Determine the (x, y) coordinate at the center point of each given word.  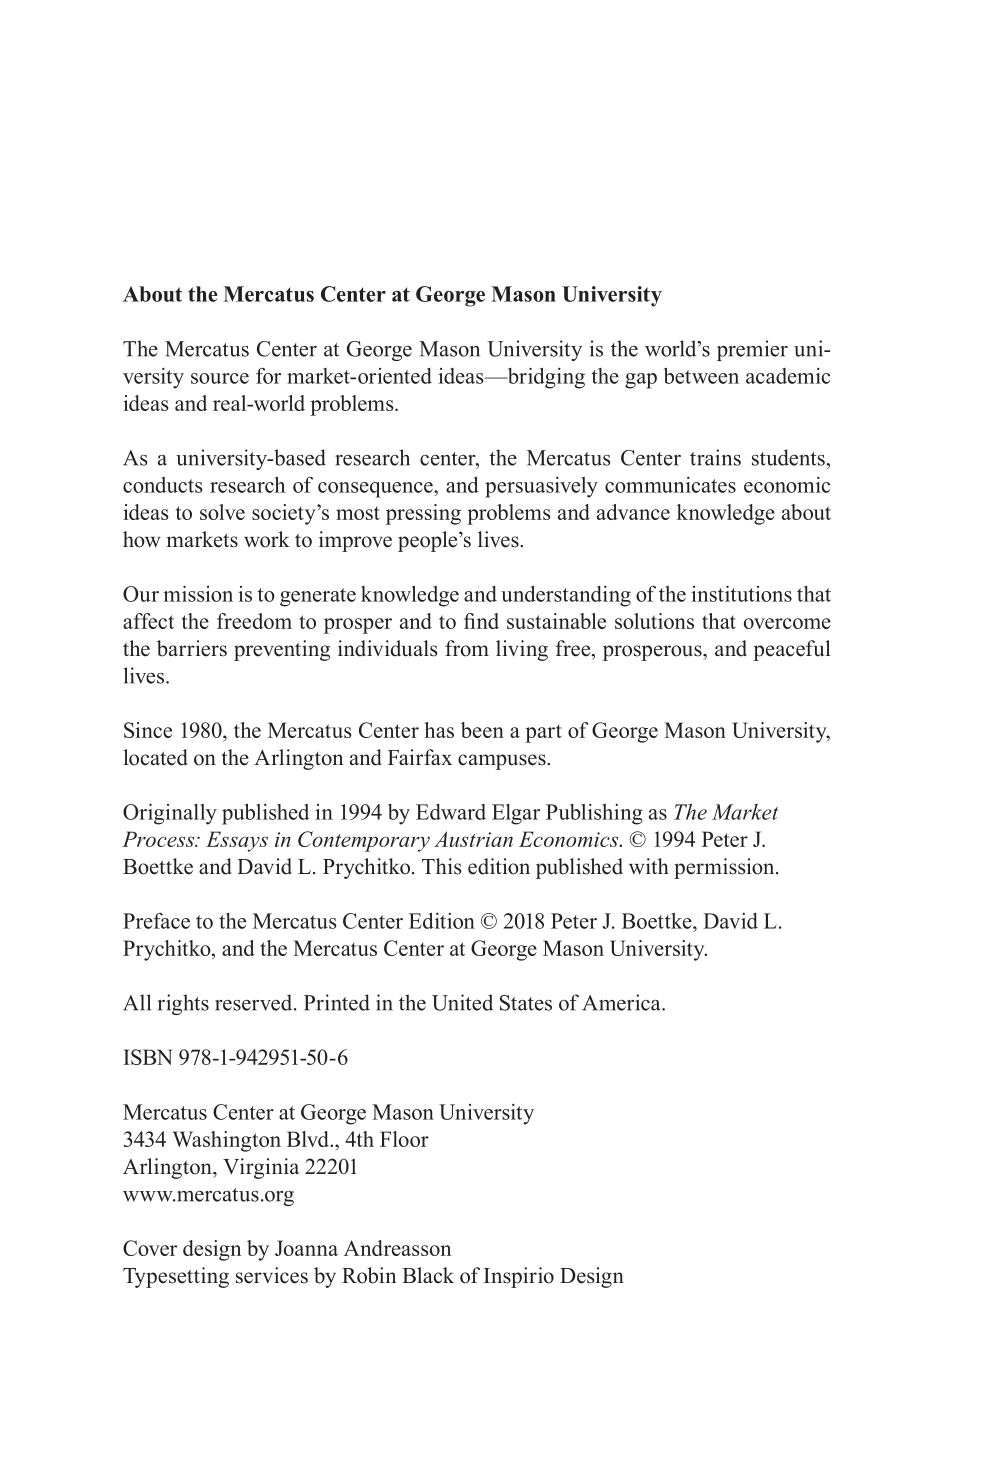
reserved (255, 1002)
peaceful (792, 650)
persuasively (541, 487)
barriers (192, 648)
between (701, 375)
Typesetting (176, 1277)
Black (428, 1275)
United (462, 1002)
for (268, 376)
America (623, 1002)
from (467, 648)
